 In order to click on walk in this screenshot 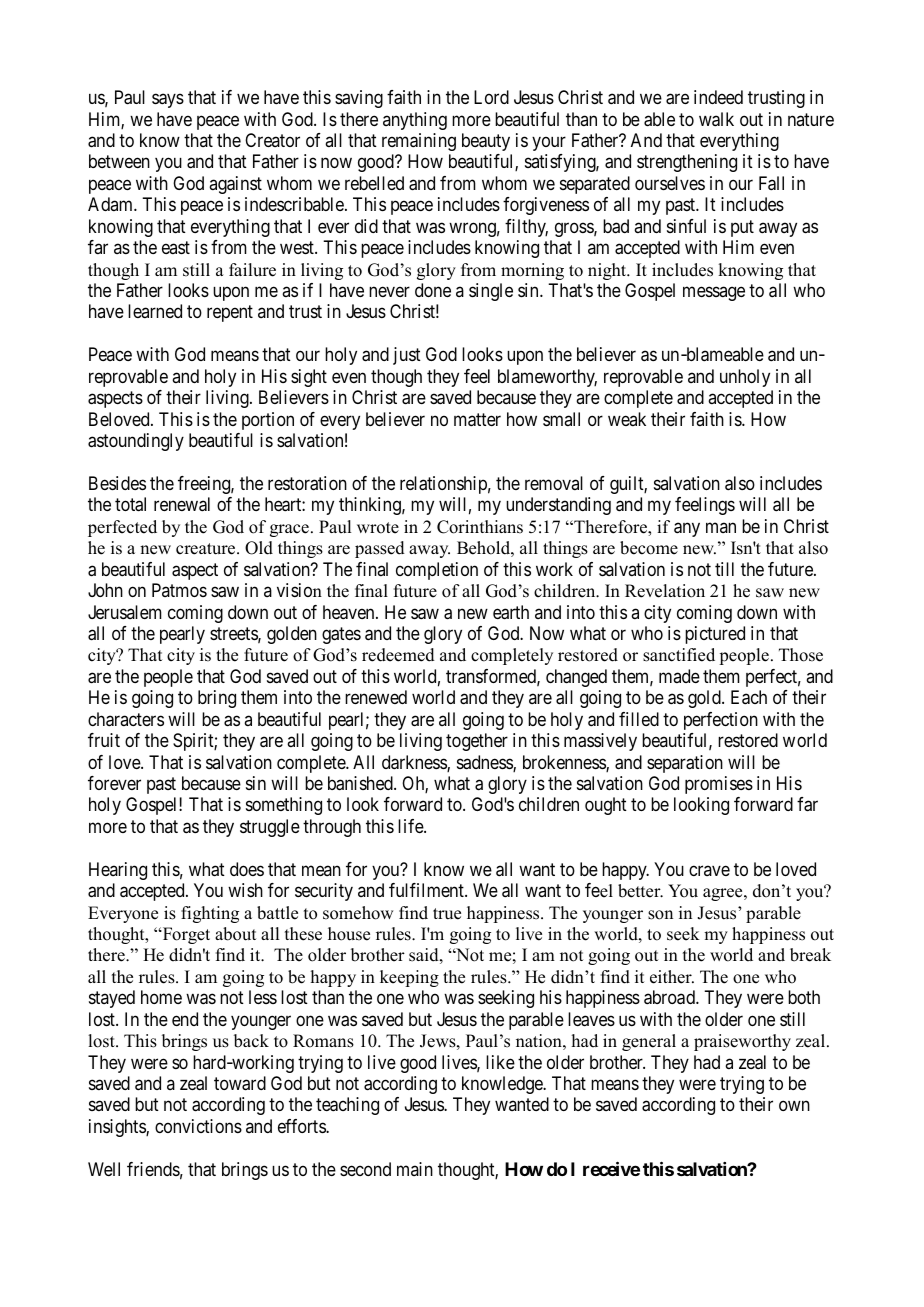, I will do `click(716, 119)`.
